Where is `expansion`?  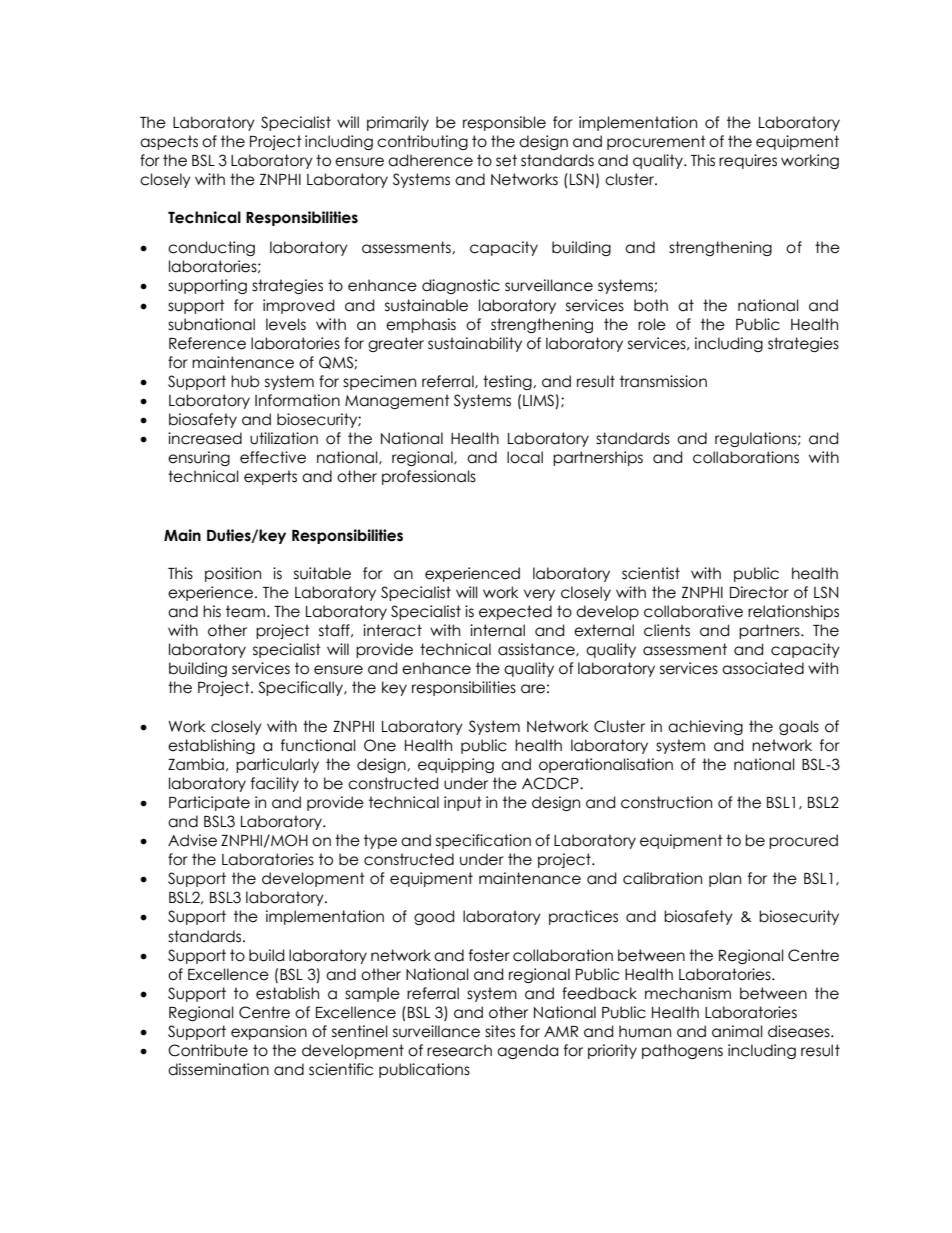 expansion is located at coordinates (269, 1032).
